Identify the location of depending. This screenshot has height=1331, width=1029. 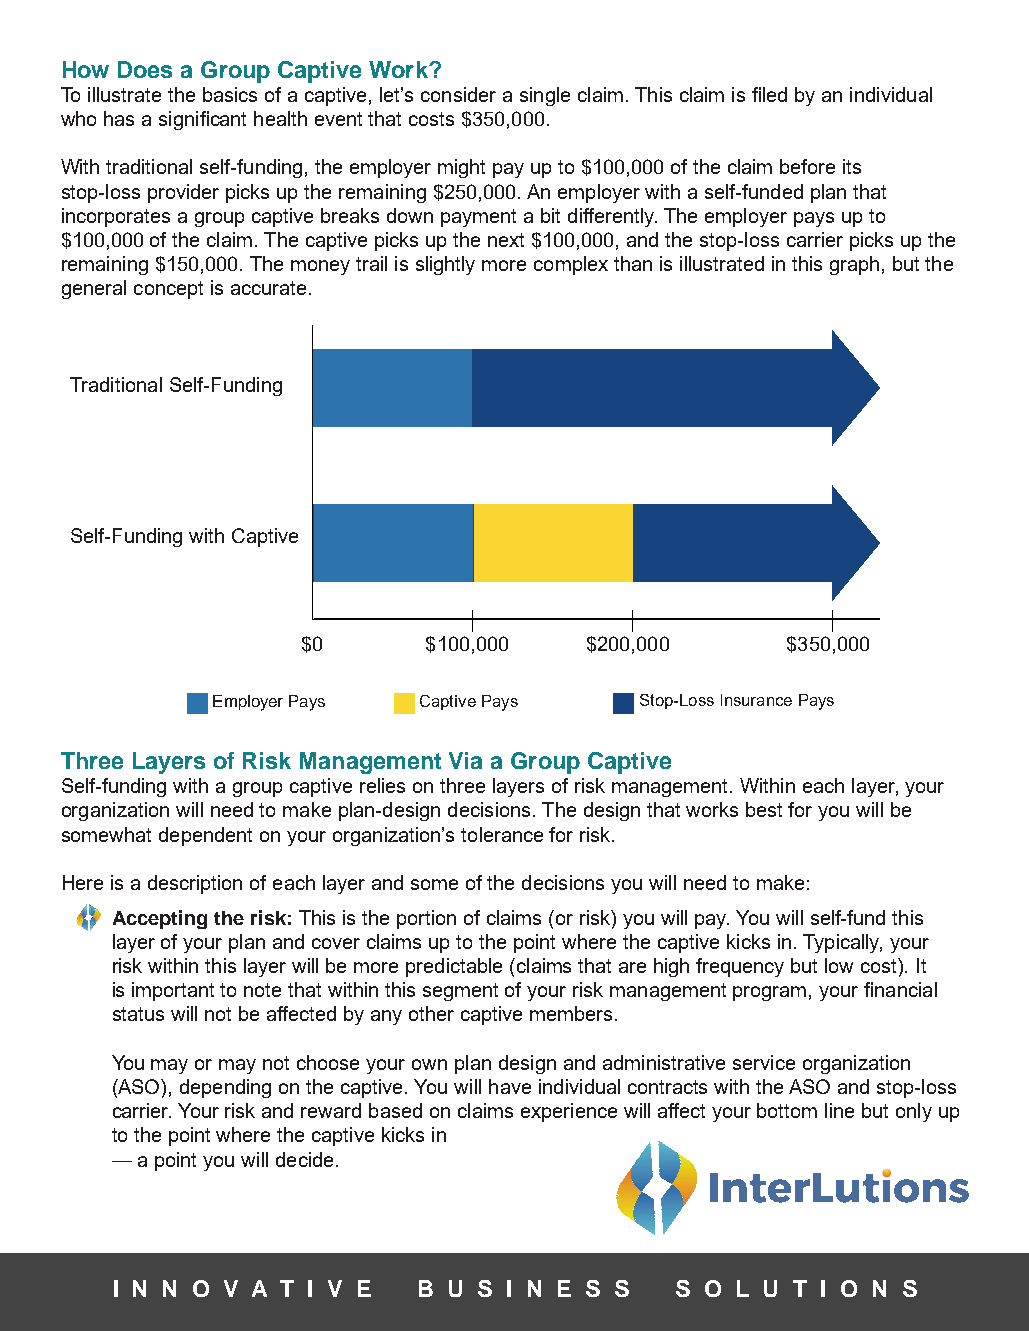
(225, 1088).
